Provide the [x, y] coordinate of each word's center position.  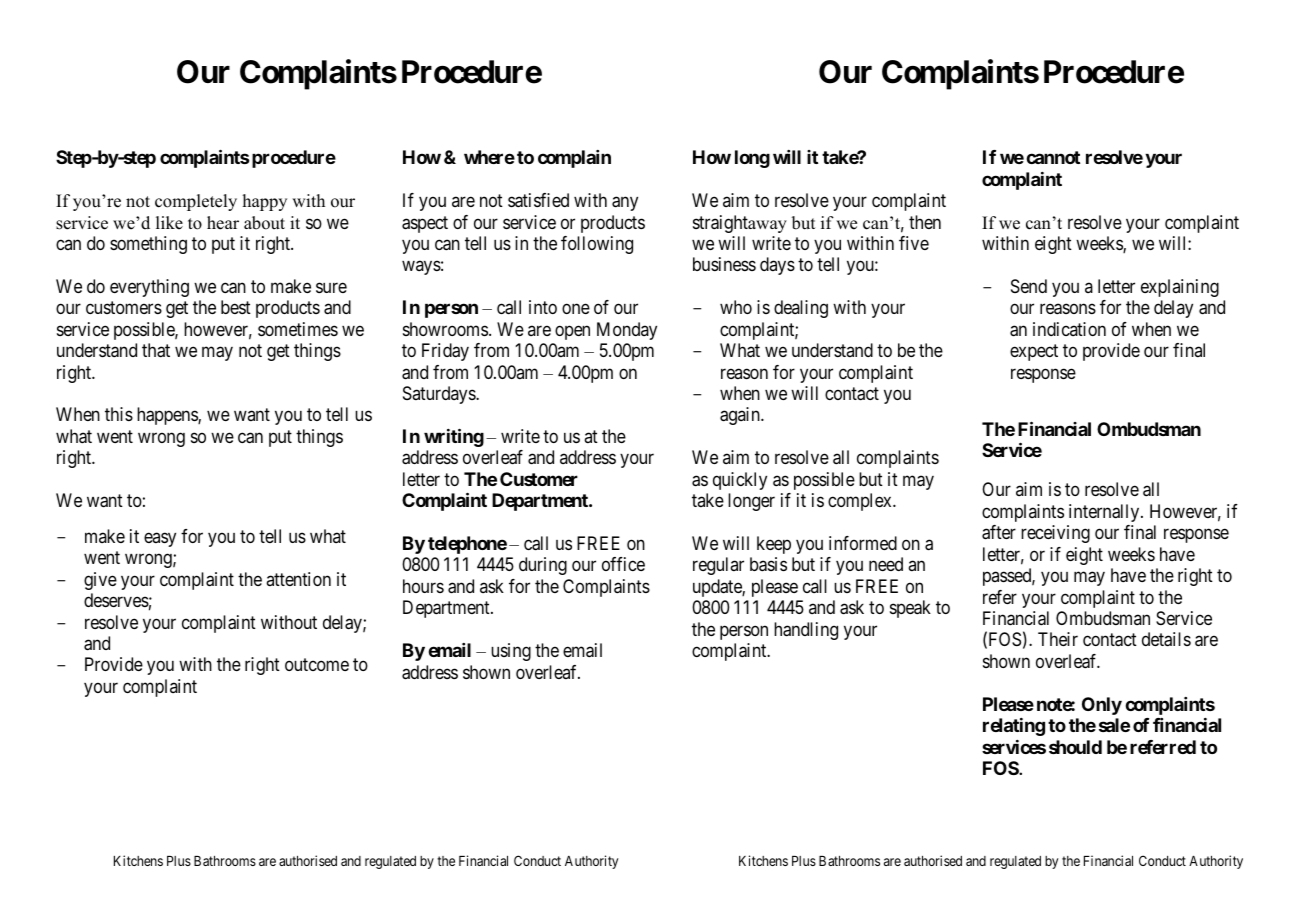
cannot [1053, 157]
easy [160, 539]
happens [168, 416]
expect [1034, 352]
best [236, 307]
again [741, 416]
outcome [317, 665]
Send [1029, 286]
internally [1105, 513]
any [625, 204]
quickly [740, 481]
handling [806, 631]
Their [1058, 639]
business [724, 264]
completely [196, 202]
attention [298, 579]
